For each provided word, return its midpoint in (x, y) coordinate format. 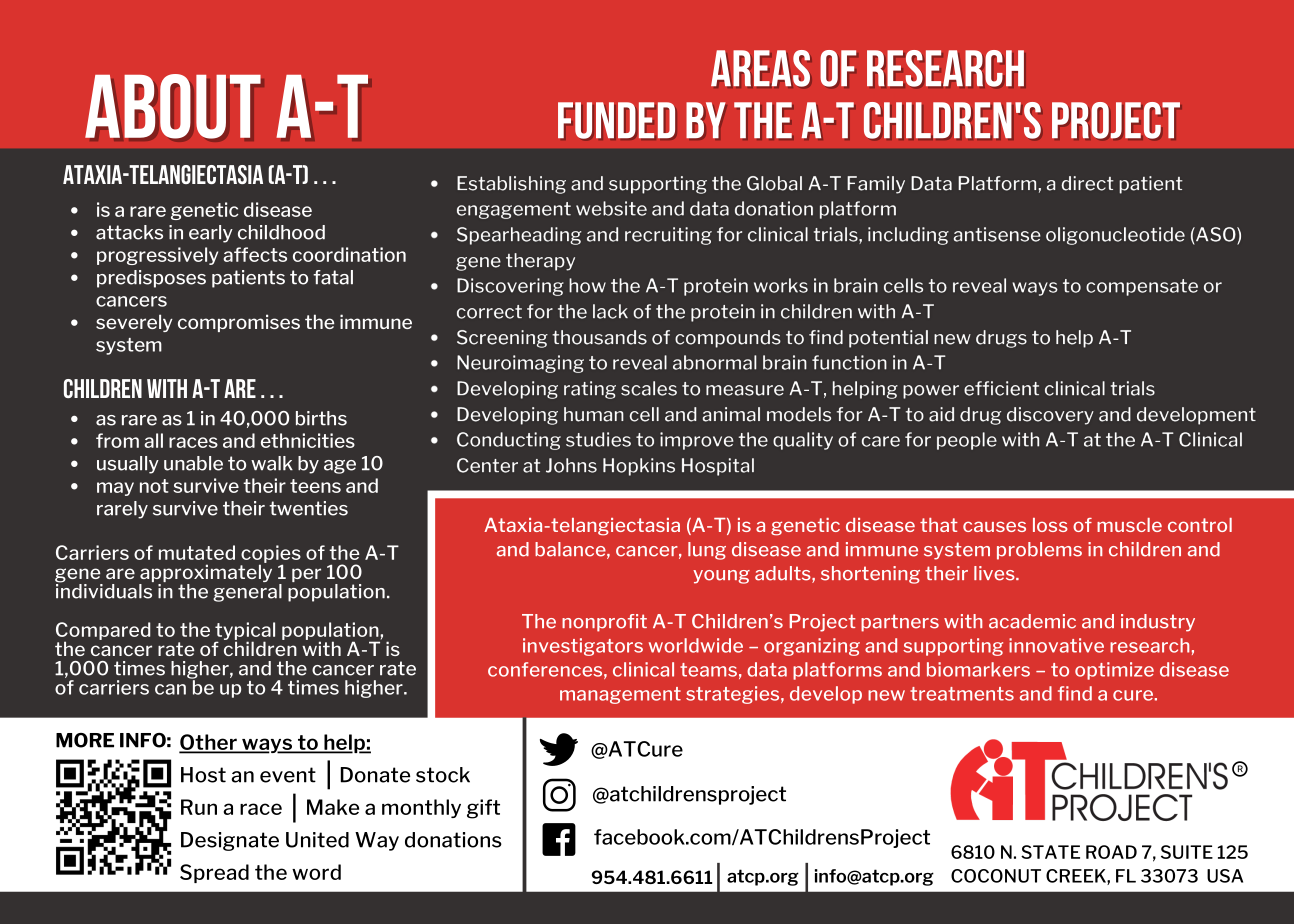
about (173, 106)
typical (245, 632)
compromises (239, 323)
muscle (1129, 525)
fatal (333, 277)
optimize (1114, 671)
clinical (643, 669)
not (154, 486)
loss (1050, 525)
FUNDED (616, 120)
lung (707, 551)
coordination (349, 254)
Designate (230, 841)
